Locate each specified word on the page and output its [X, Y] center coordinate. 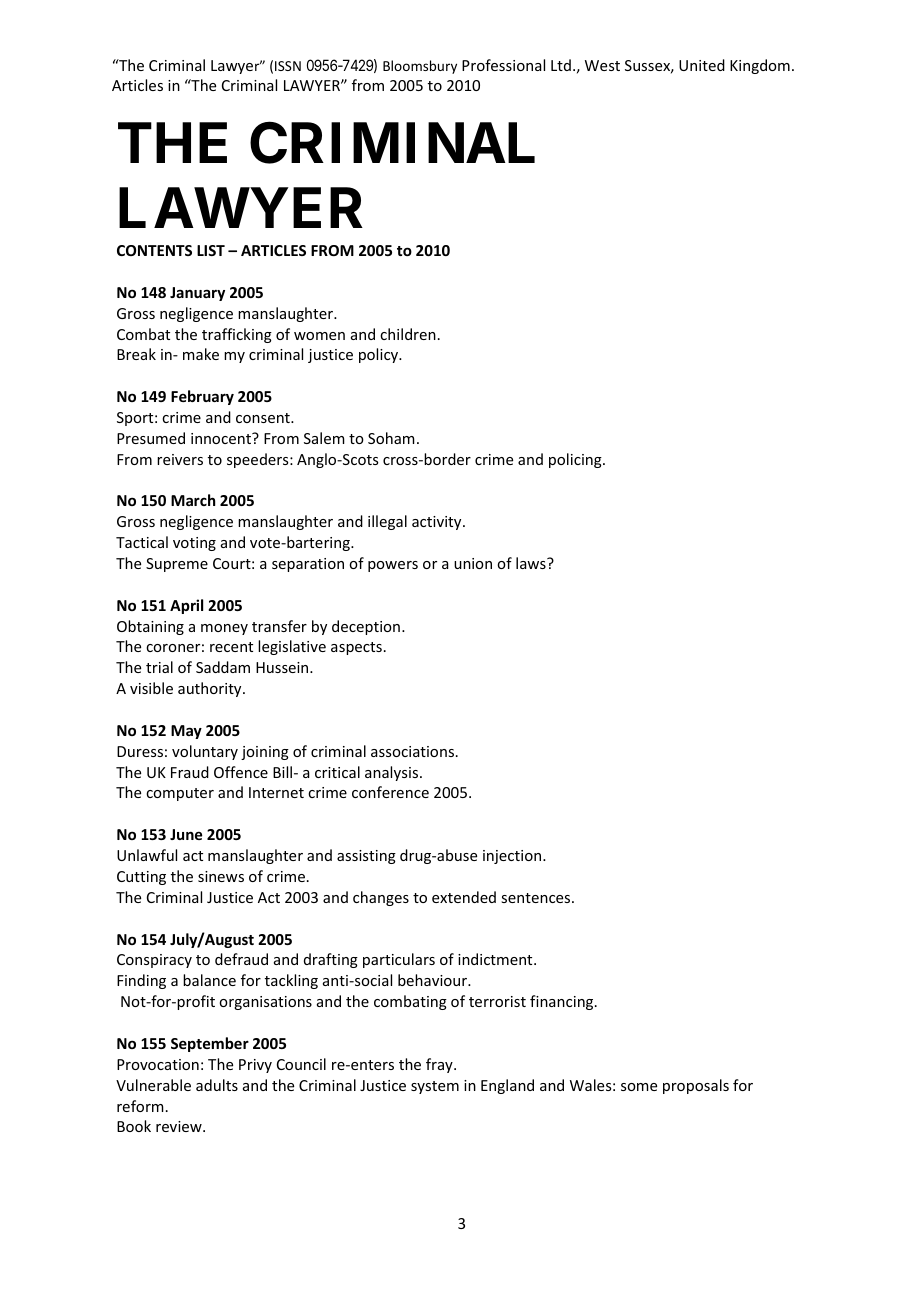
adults [217, 1085]
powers [393, 566]
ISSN [288, 66]
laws [532, 563]
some [639, 1087]
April [186, 606]
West [602, 65]
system [435, 1087]
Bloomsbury [420, 67]
